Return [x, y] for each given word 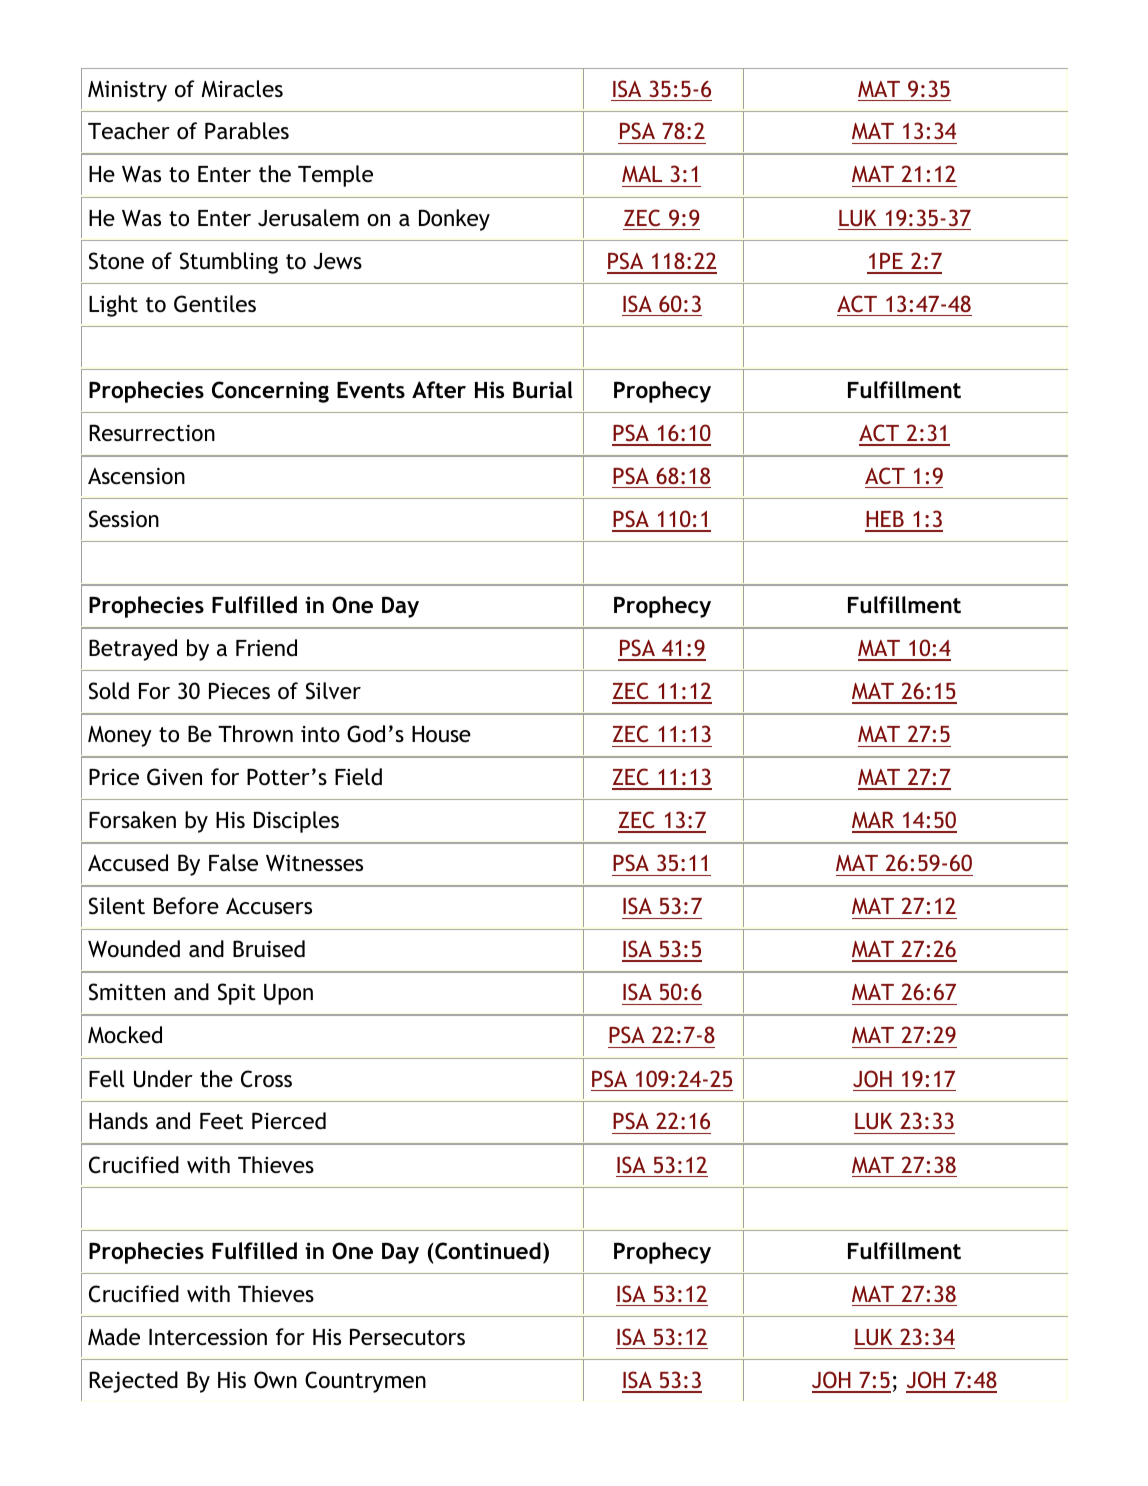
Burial [542, 390]
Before [186, 906]
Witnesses [314, 863]
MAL [642, 174]
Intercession [208, 1337]
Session [124, 519]
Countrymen [365, 1382]
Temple [335, 176]
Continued [488, 1251]
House [441, 734]
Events [371, 390]
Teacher [129, 131]
